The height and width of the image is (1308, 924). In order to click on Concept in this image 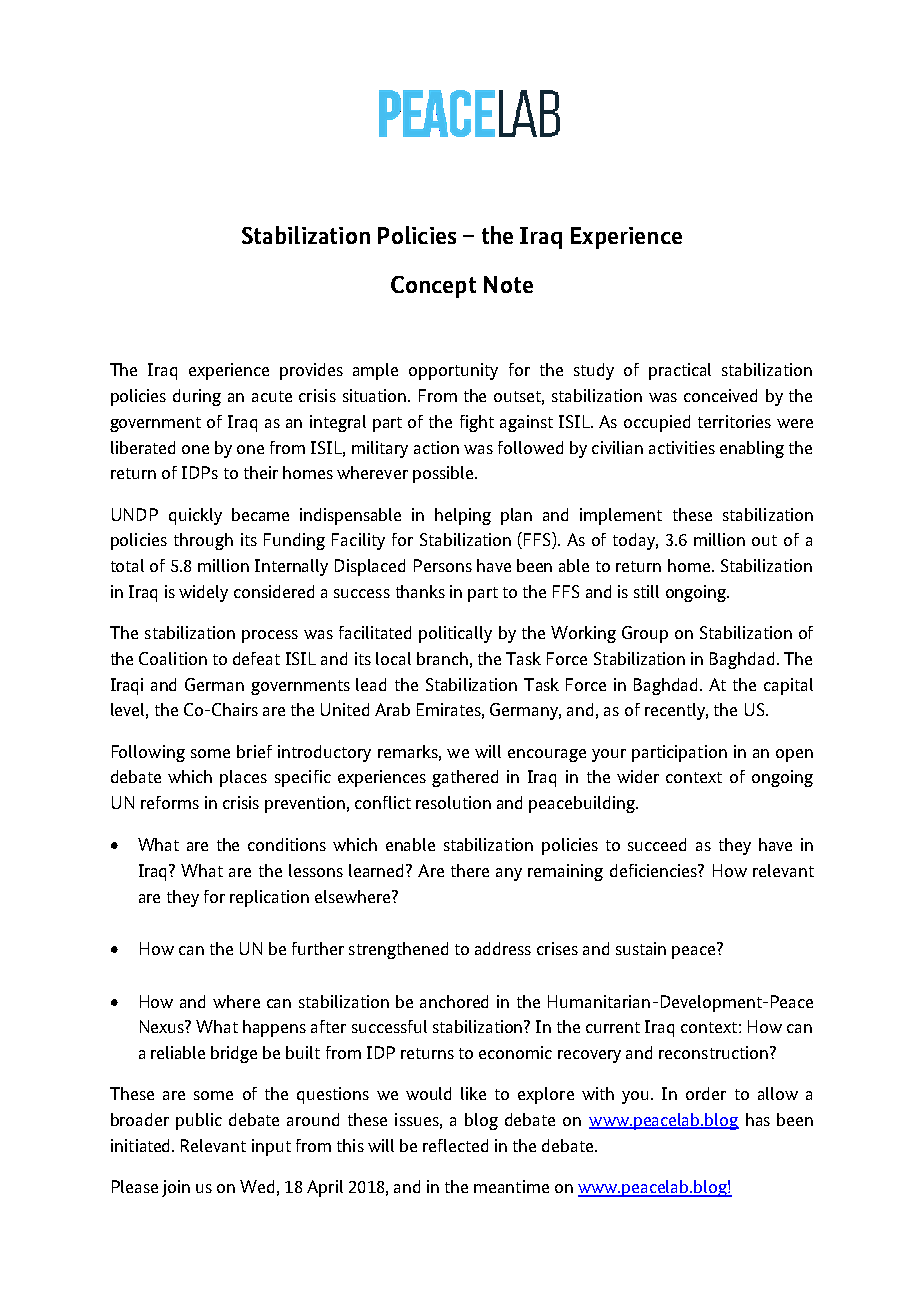, I will do `click(433, 287)`.
